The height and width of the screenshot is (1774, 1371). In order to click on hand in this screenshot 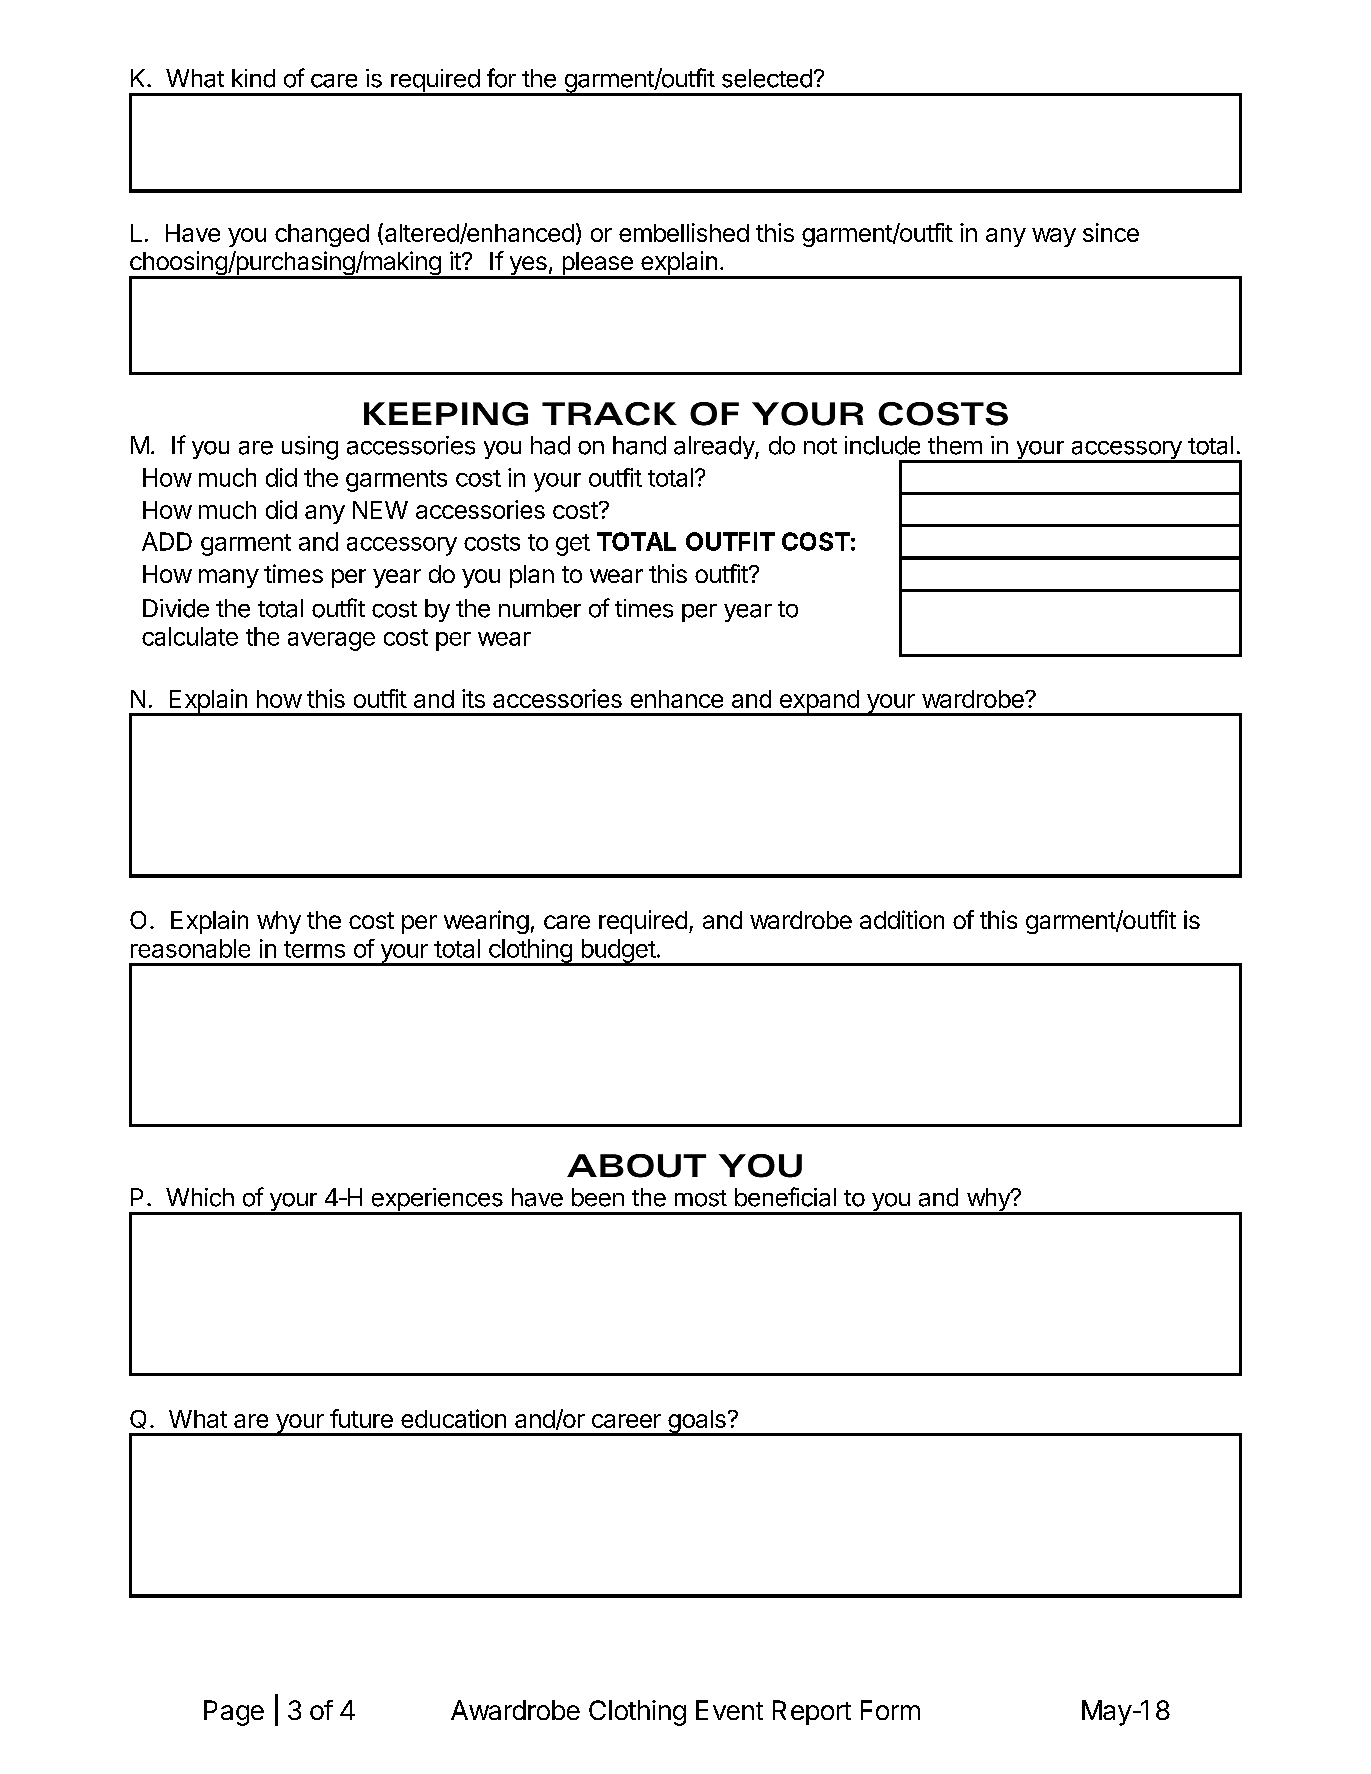, I will do `click(639, 445)`.
